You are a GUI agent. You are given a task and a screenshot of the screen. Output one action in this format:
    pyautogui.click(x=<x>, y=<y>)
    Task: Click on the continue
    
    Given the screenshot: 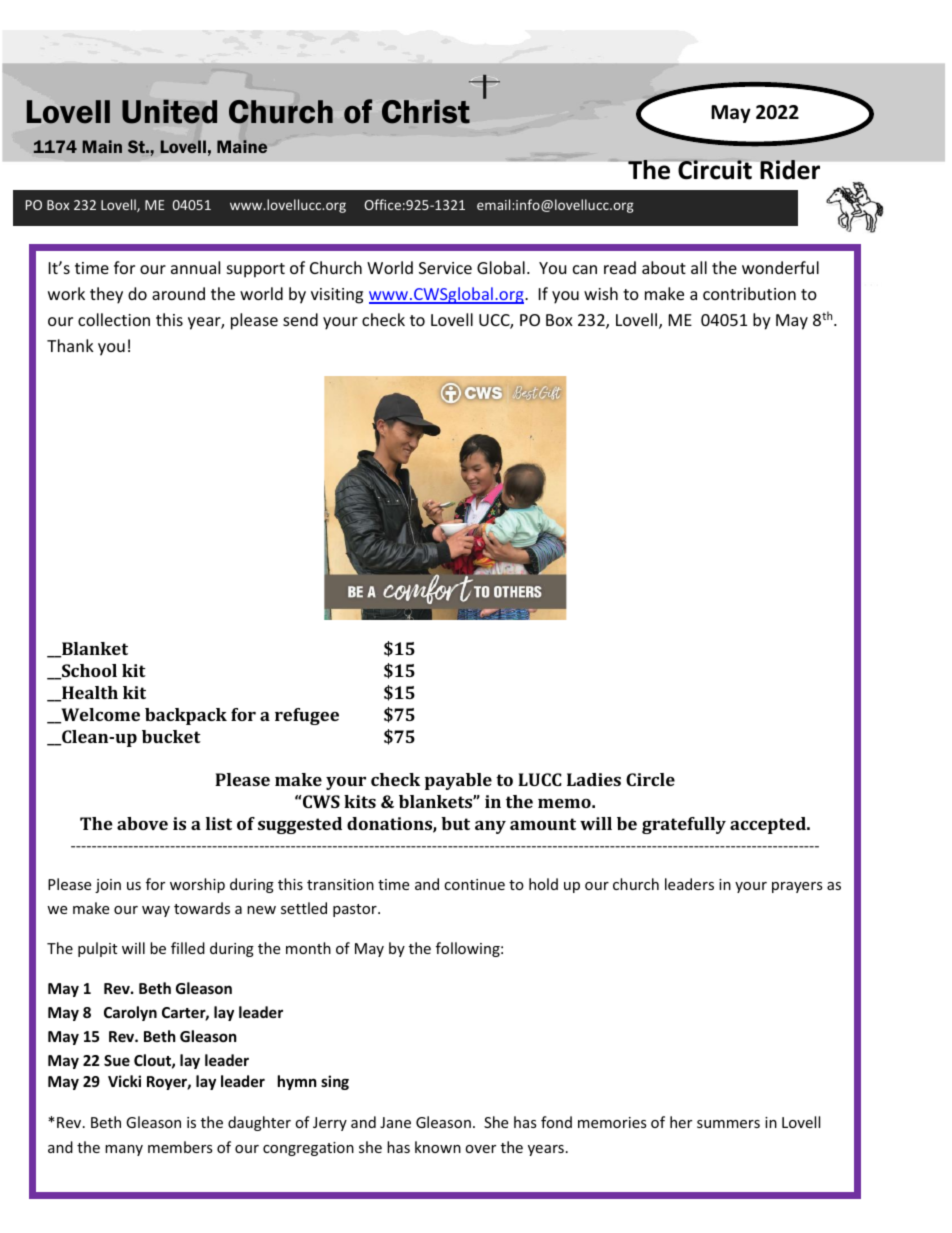 What is the action you would take?
    pyautogui.click(x=474, y=884)
